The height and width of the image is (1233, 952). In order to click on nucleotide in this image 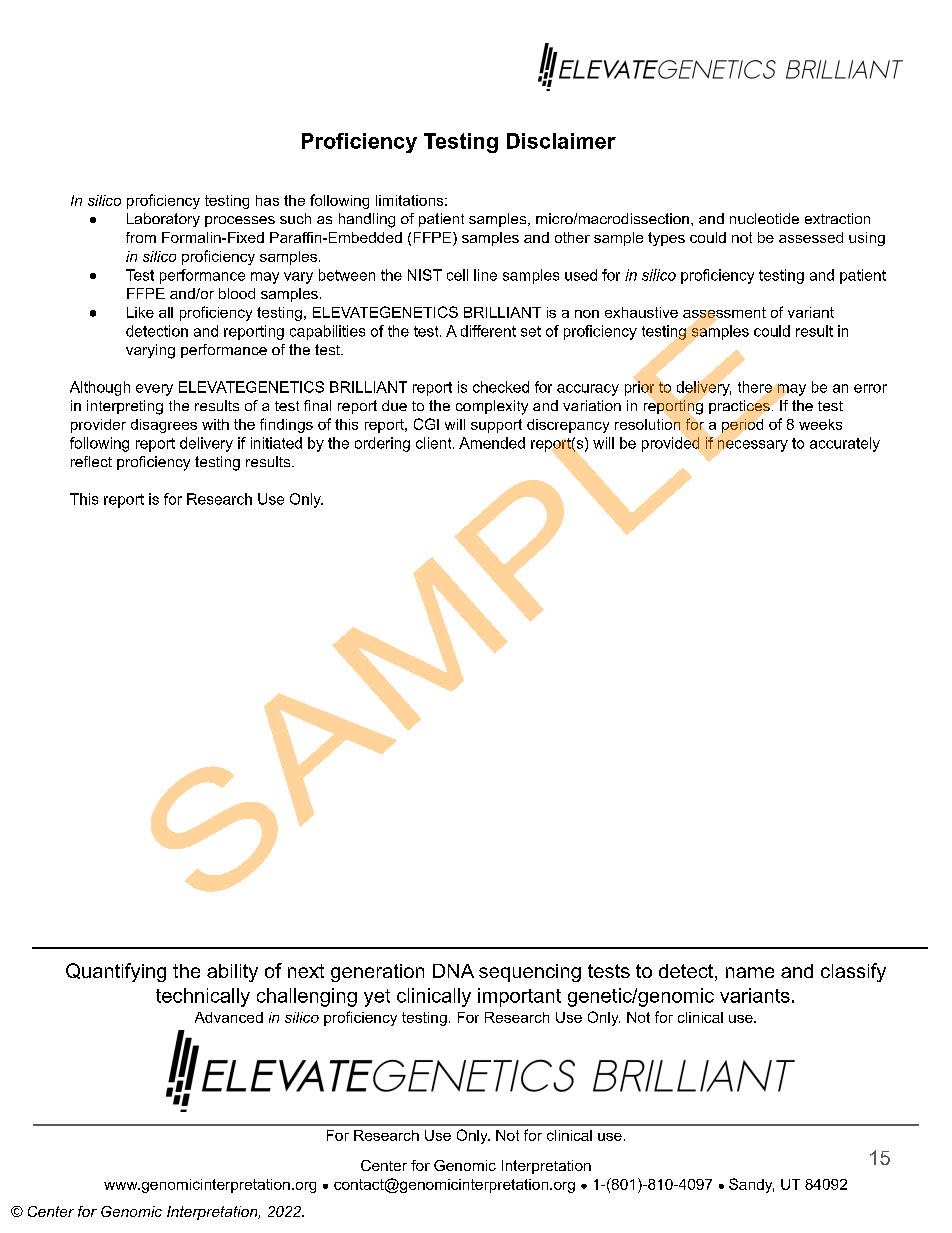, I will do `click(764, 218)`.
